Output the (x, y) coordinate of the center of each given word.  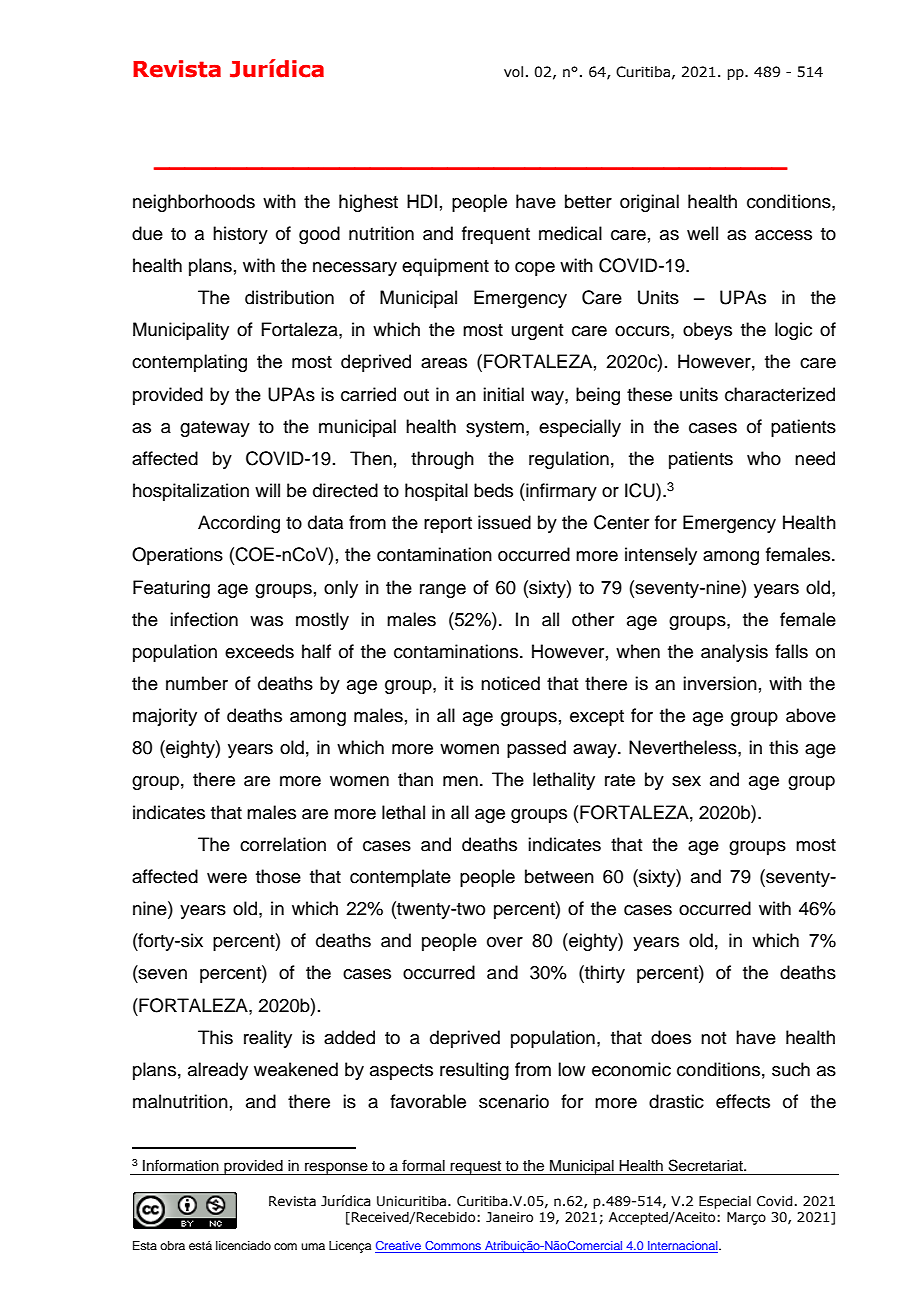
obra (172, 1245)
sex (686, 781)
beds (493, 490)
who (764, 458)
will (267, 490)
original (649, 203)
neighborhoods (194, 203)
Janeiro (509, 1217)
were (227, 878)
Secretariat (707, 1165)
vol (513, 72)
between (559, 876)
